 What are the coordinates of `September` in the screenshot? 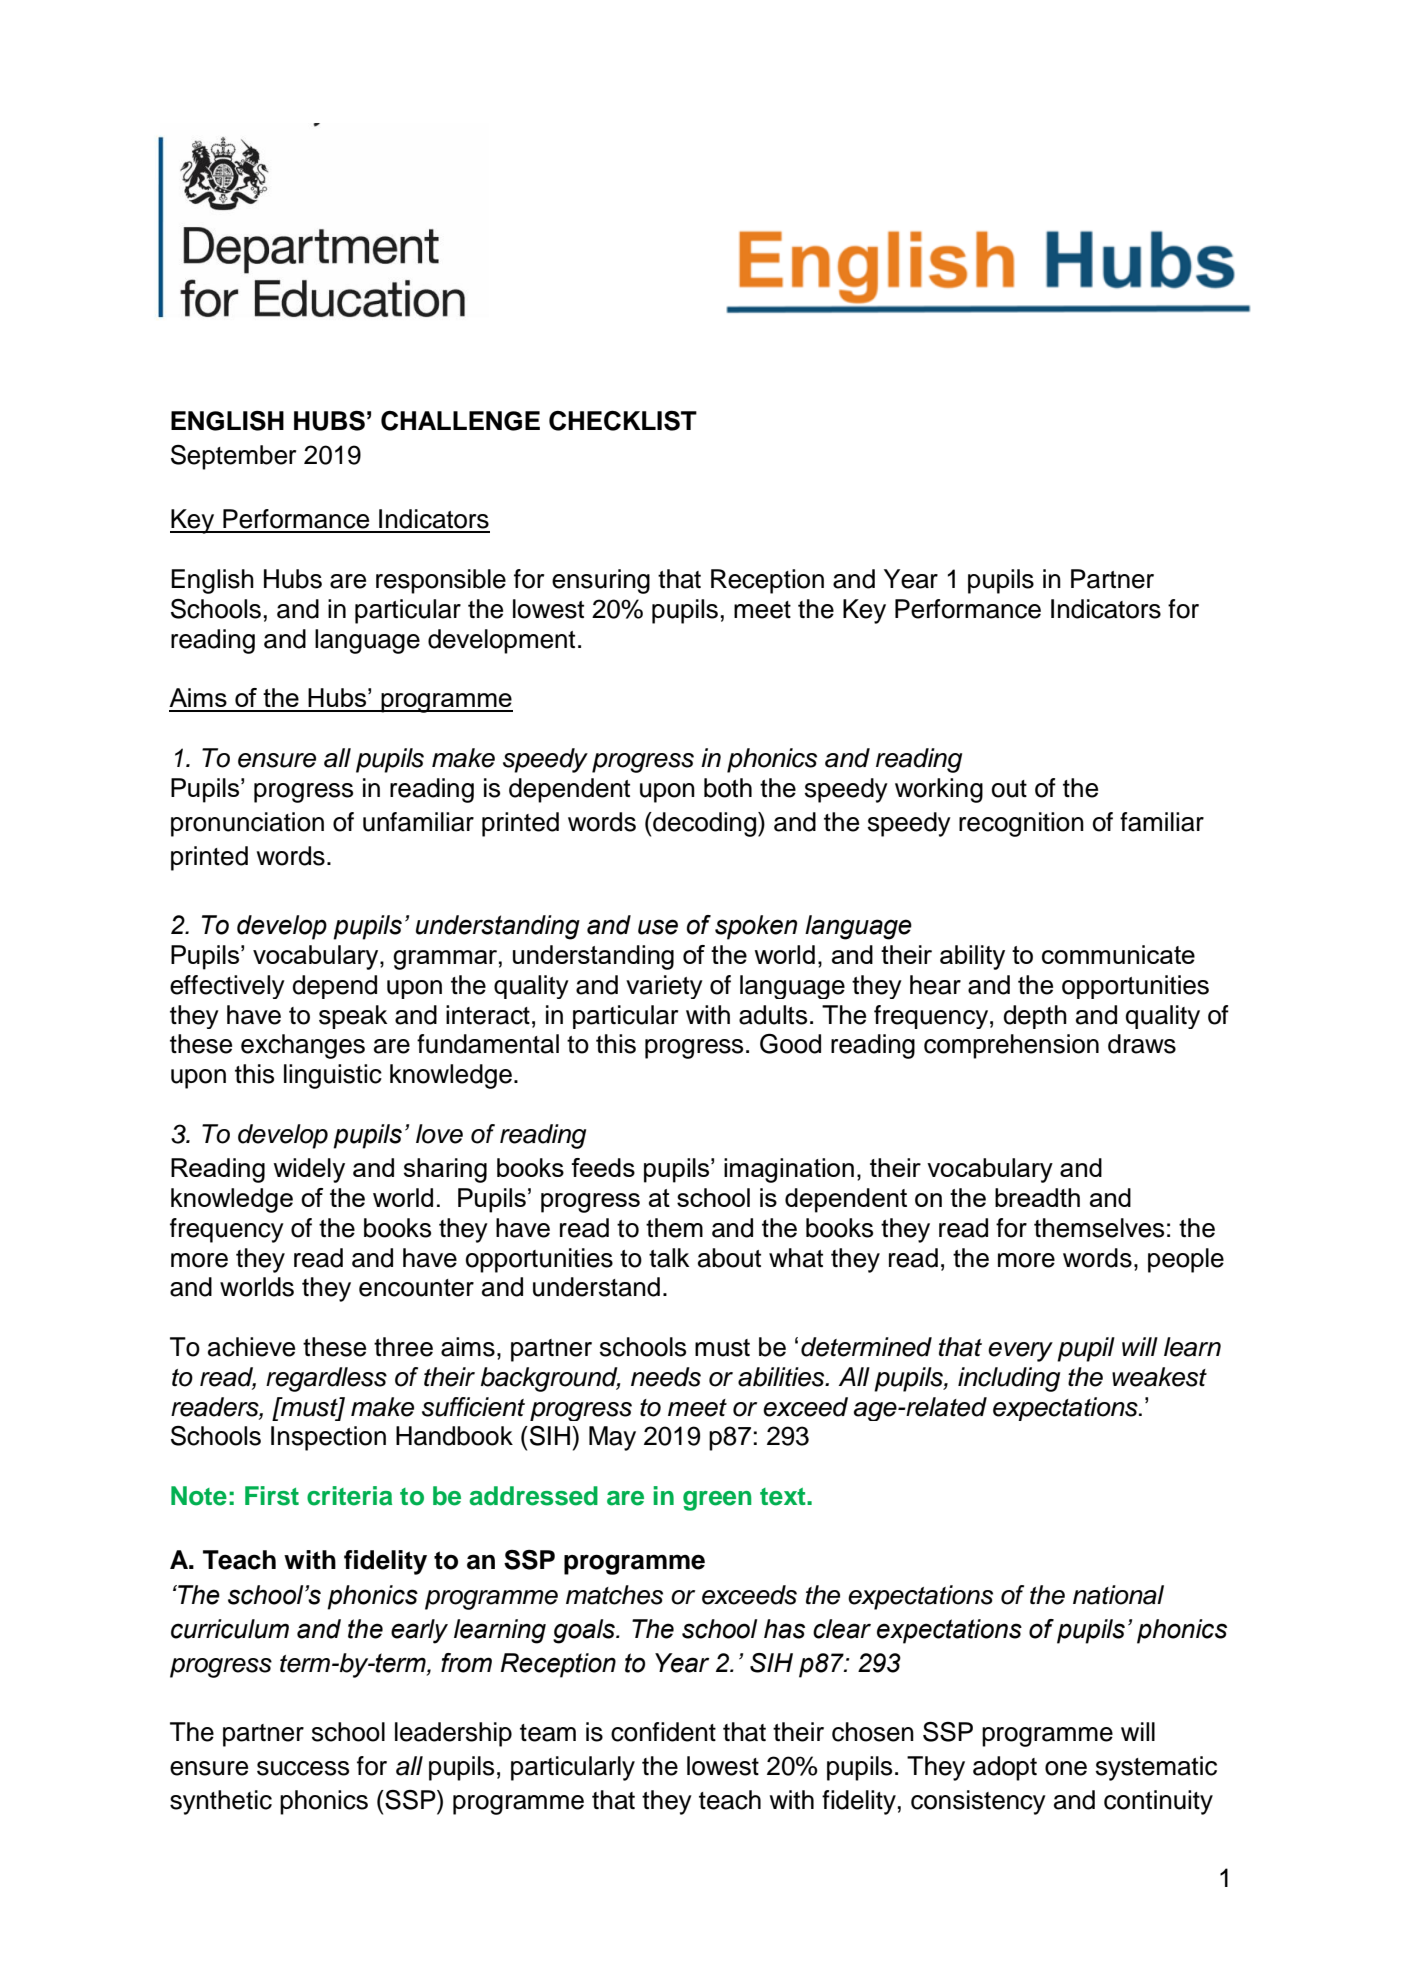 It's located at (233, 457).
